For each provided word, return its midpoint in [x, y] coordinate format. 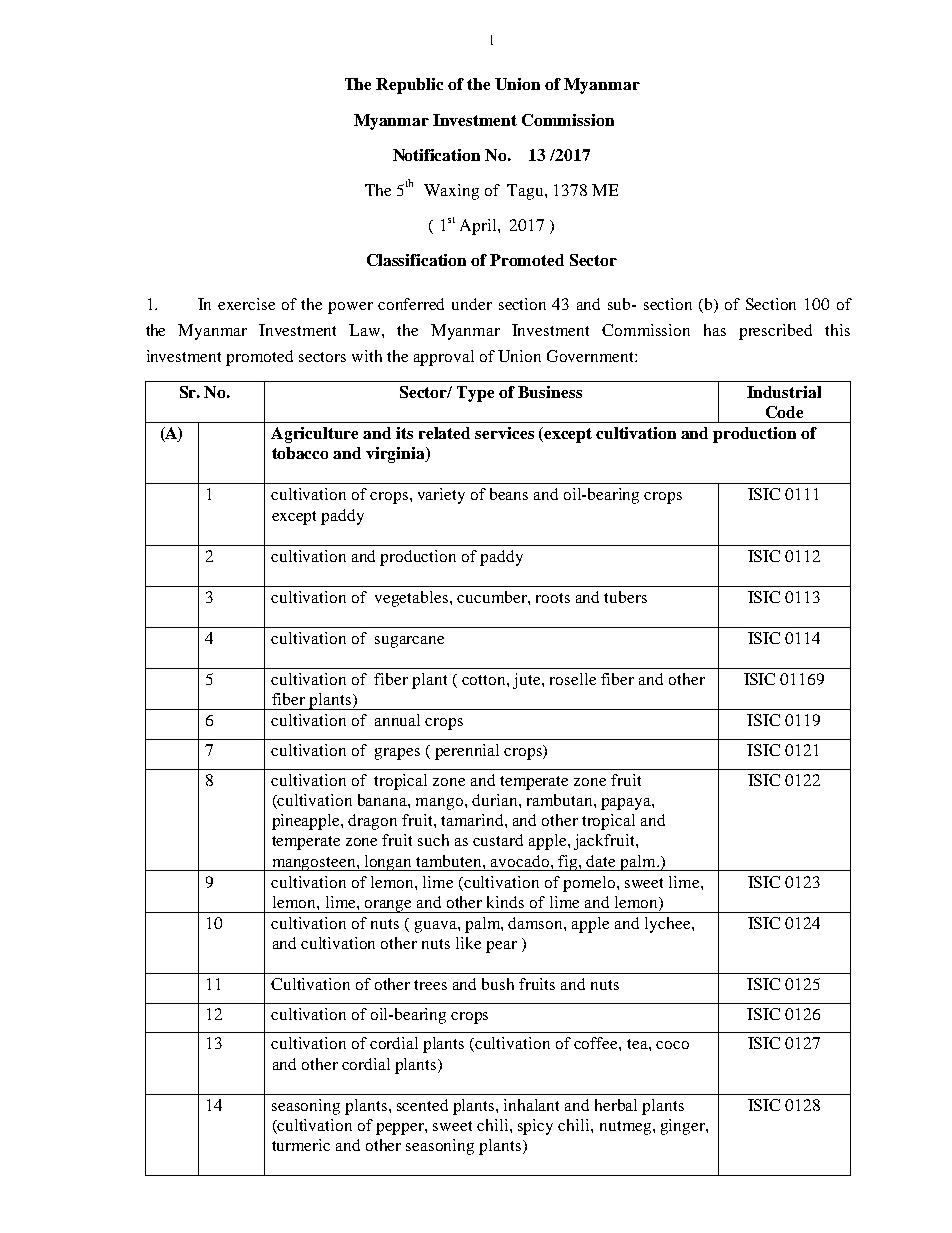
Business [550, 392]
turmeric [301, 1145]
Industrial [784, 392]
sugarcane [409, 642]
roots [553, 598]
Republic [409, 86]
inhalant [531, 1105]
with [367, 356]
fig [568, 863]
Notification [436, 155]
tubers [625, 597]
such [433, 840]
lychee [669, 925]
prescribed [775, 332]
